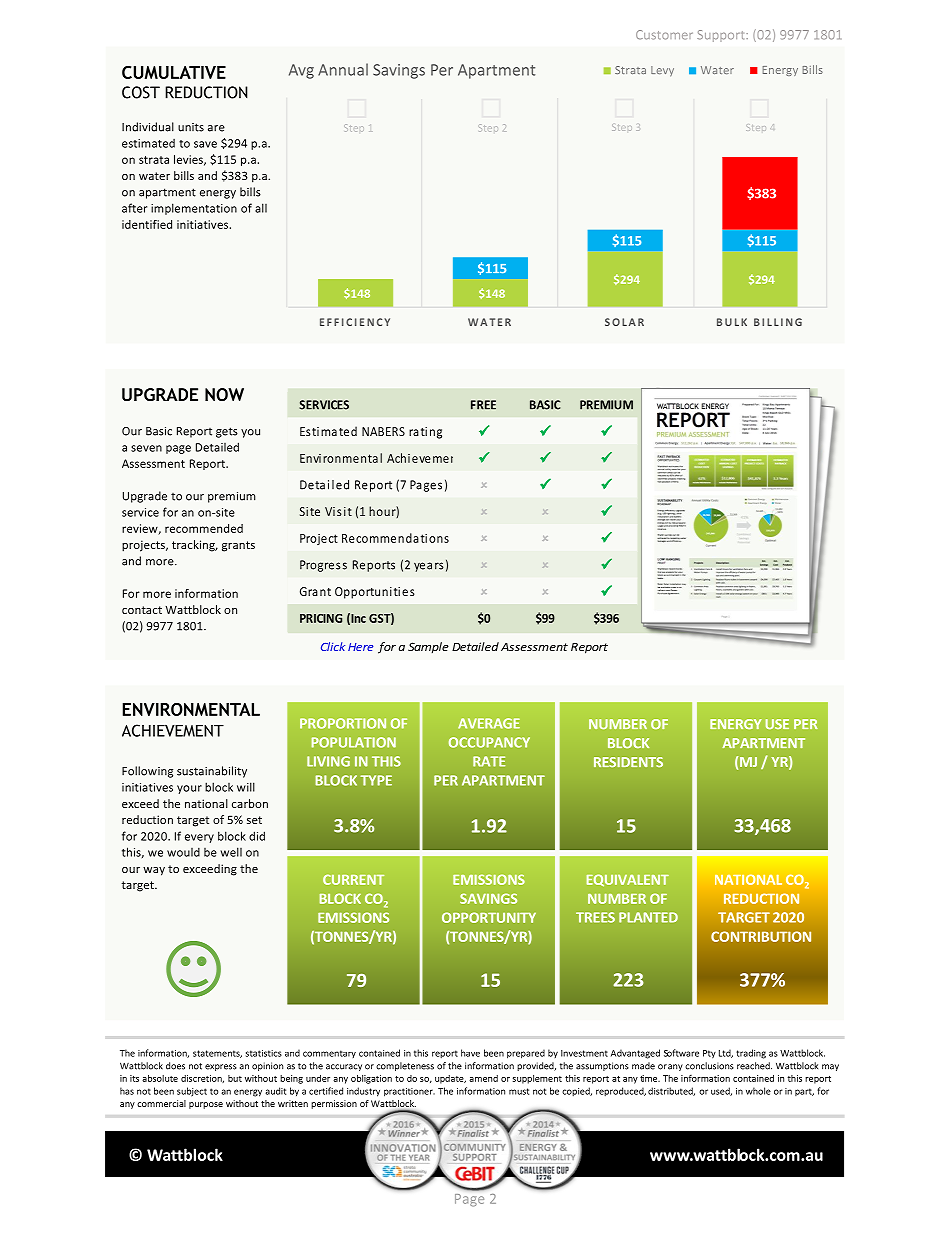  I want to click on Levy, so click(662, 71).
